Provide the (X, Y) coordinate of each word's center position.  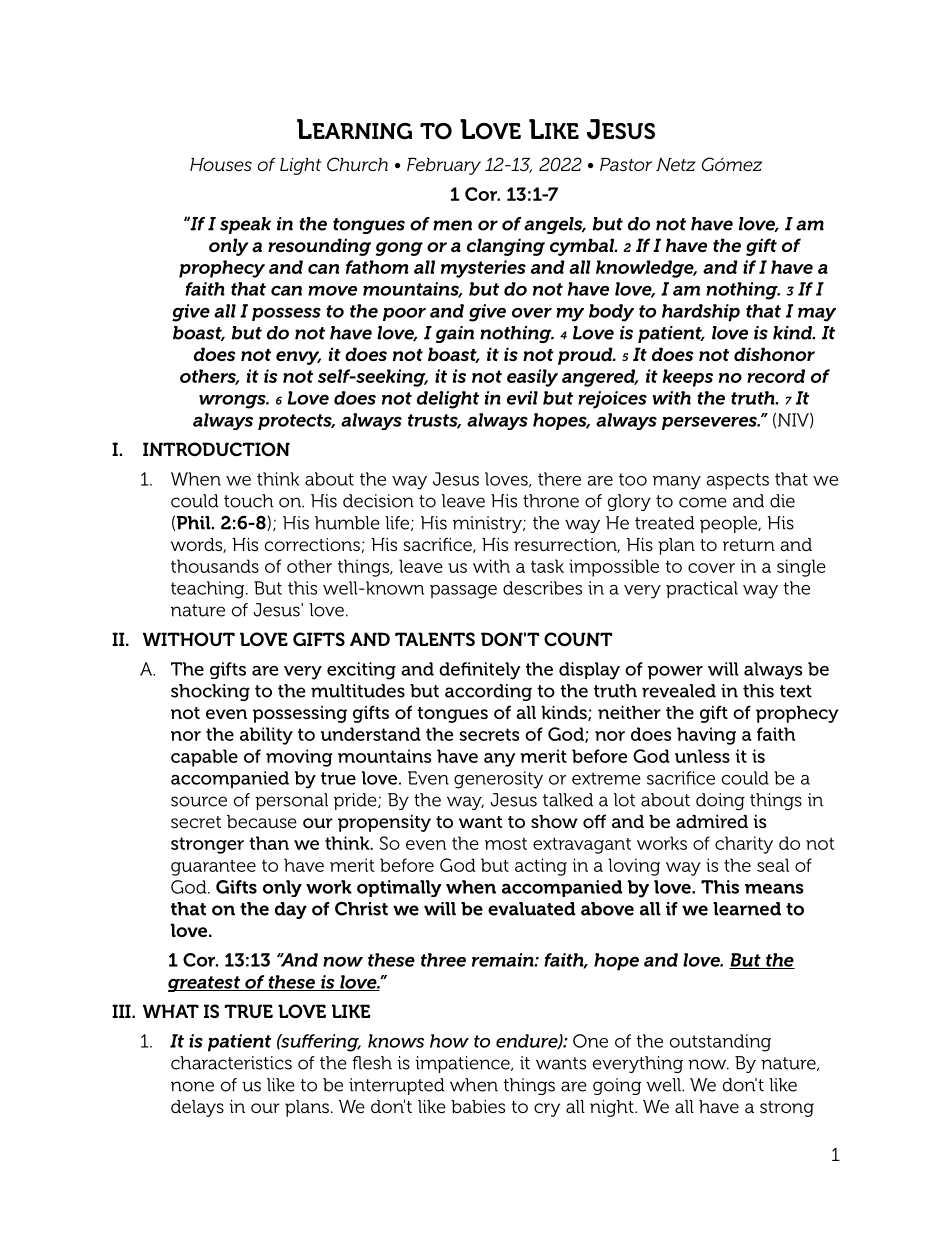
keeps (688, 378)
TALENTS (435, 639)
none (192, 1086)
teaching (209, 590)
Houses (221, 164)
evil (522, 398)
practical (702, 590)
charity (744, 845)
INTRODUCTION (216, 449)
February (444, 166)
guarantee (213, 868)
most (506, 844)
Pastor (626, 164)
